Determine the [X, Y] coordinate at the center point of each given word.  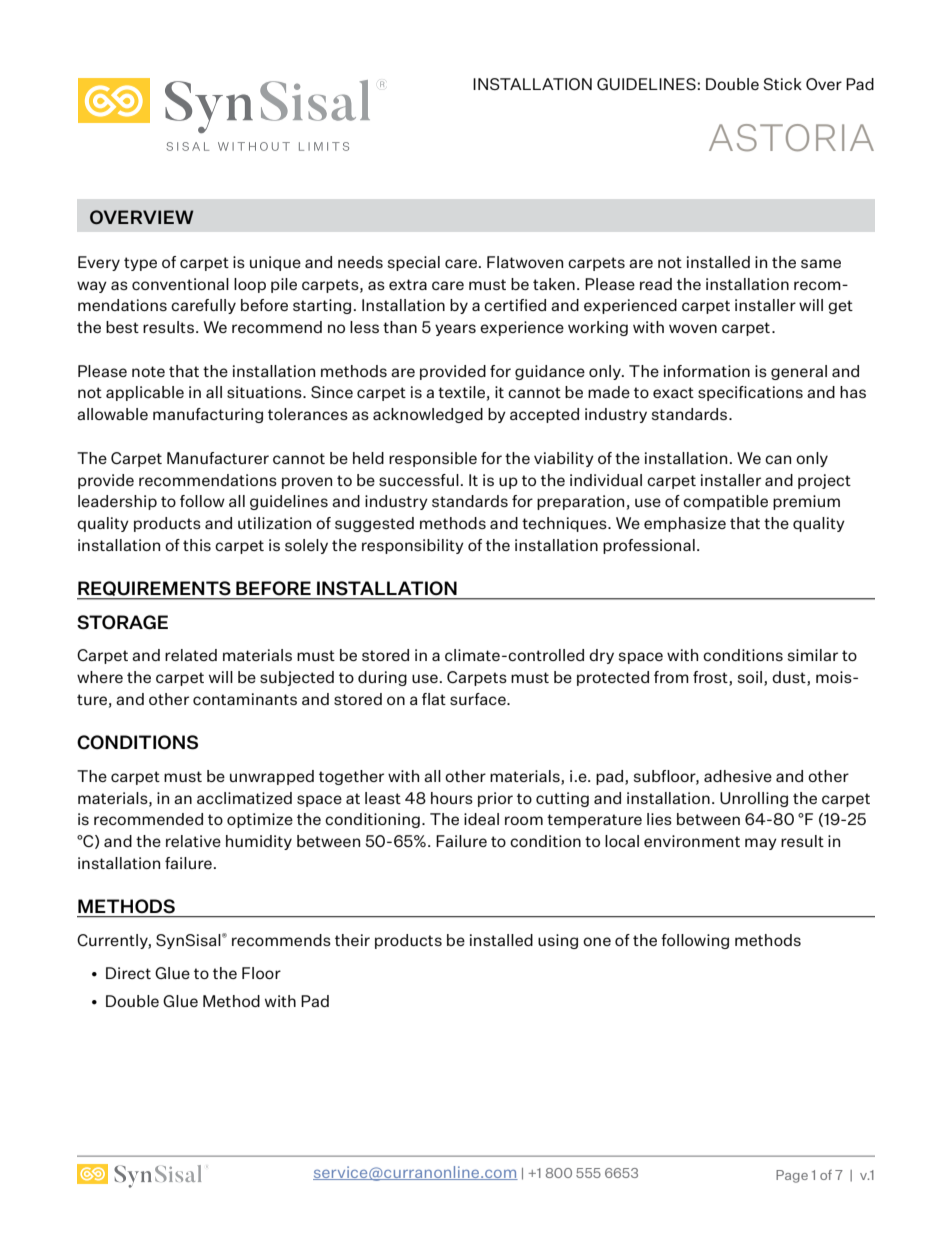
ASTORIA [791, 137]
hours [452, 798]
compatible [725, 502]
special [414, 263]
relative [193, 841]
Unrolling [754, 799]
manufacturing [208, 415]
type [140, 264]
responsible [433, 459]
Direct [128, 973]
